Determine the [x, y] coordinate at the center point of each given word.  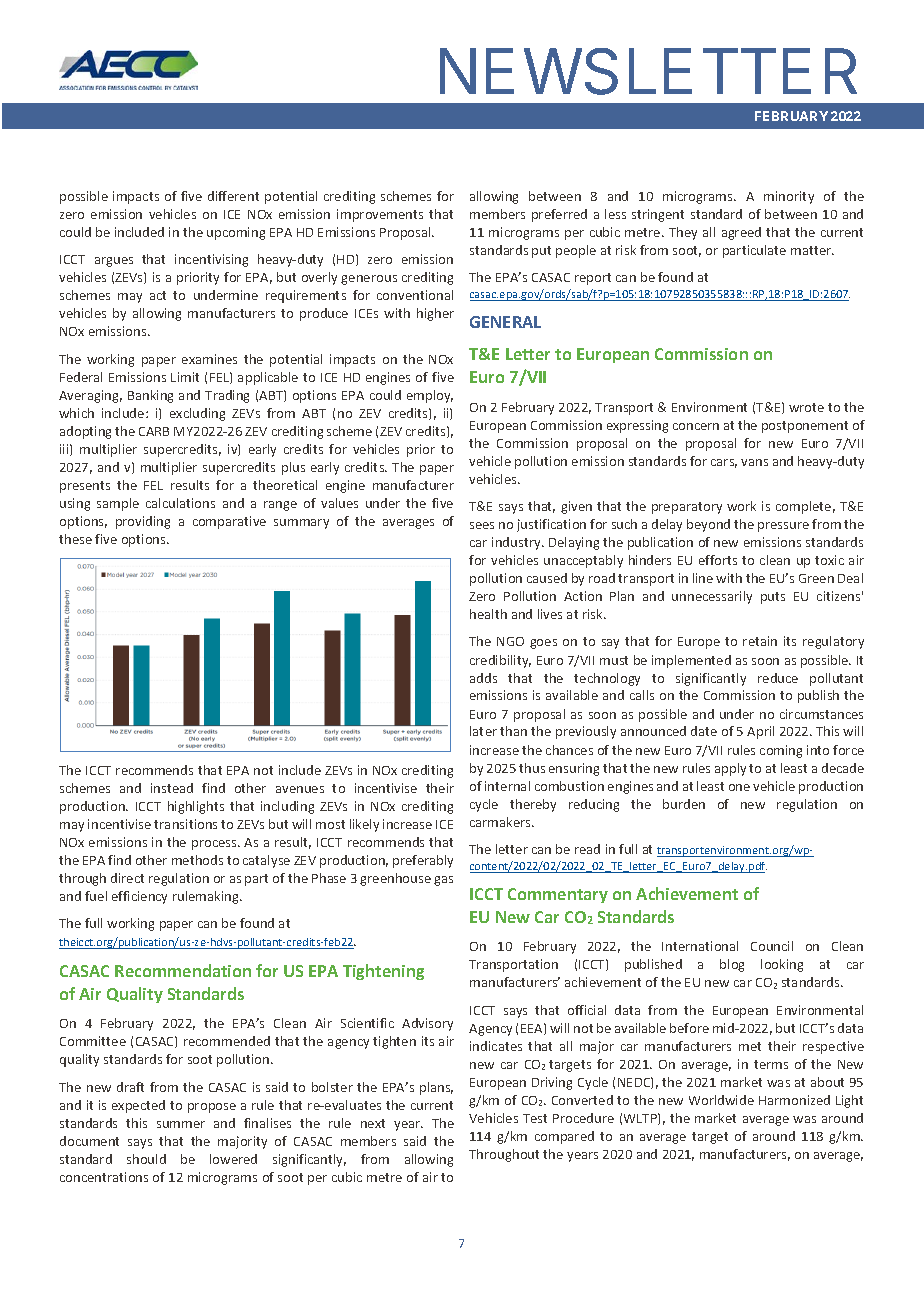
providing [143, 522]
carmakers [502, 822]
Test [535, 1118]
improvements [380, 215]
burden [684, 804]
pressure [783, 527]
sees [482, 525]
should [146, 1159]
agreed [741, 233]
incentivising [211, 260]
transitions [185, 824]
